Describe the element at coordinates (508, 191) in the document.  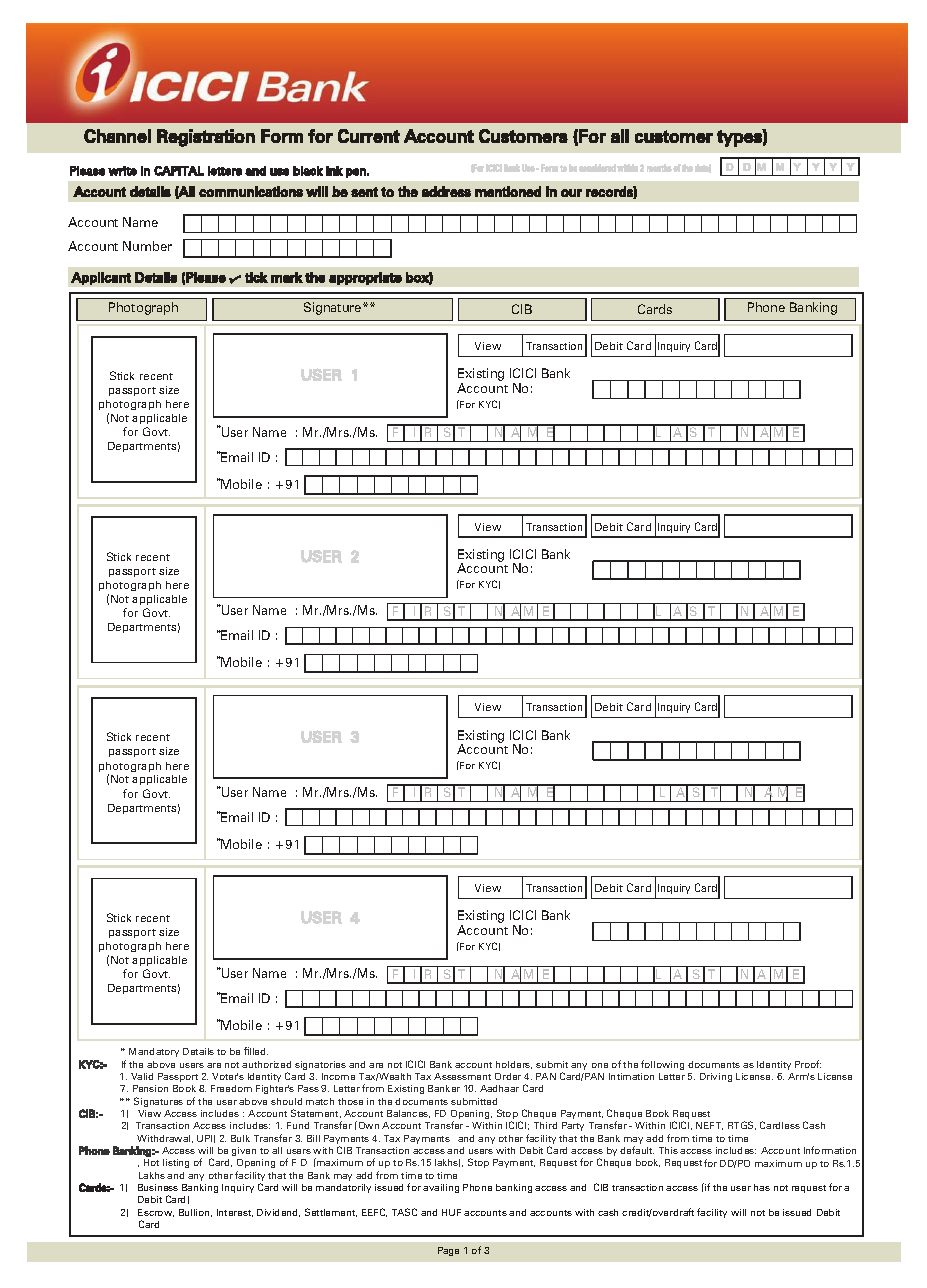
I see `mentioned` at that location.
